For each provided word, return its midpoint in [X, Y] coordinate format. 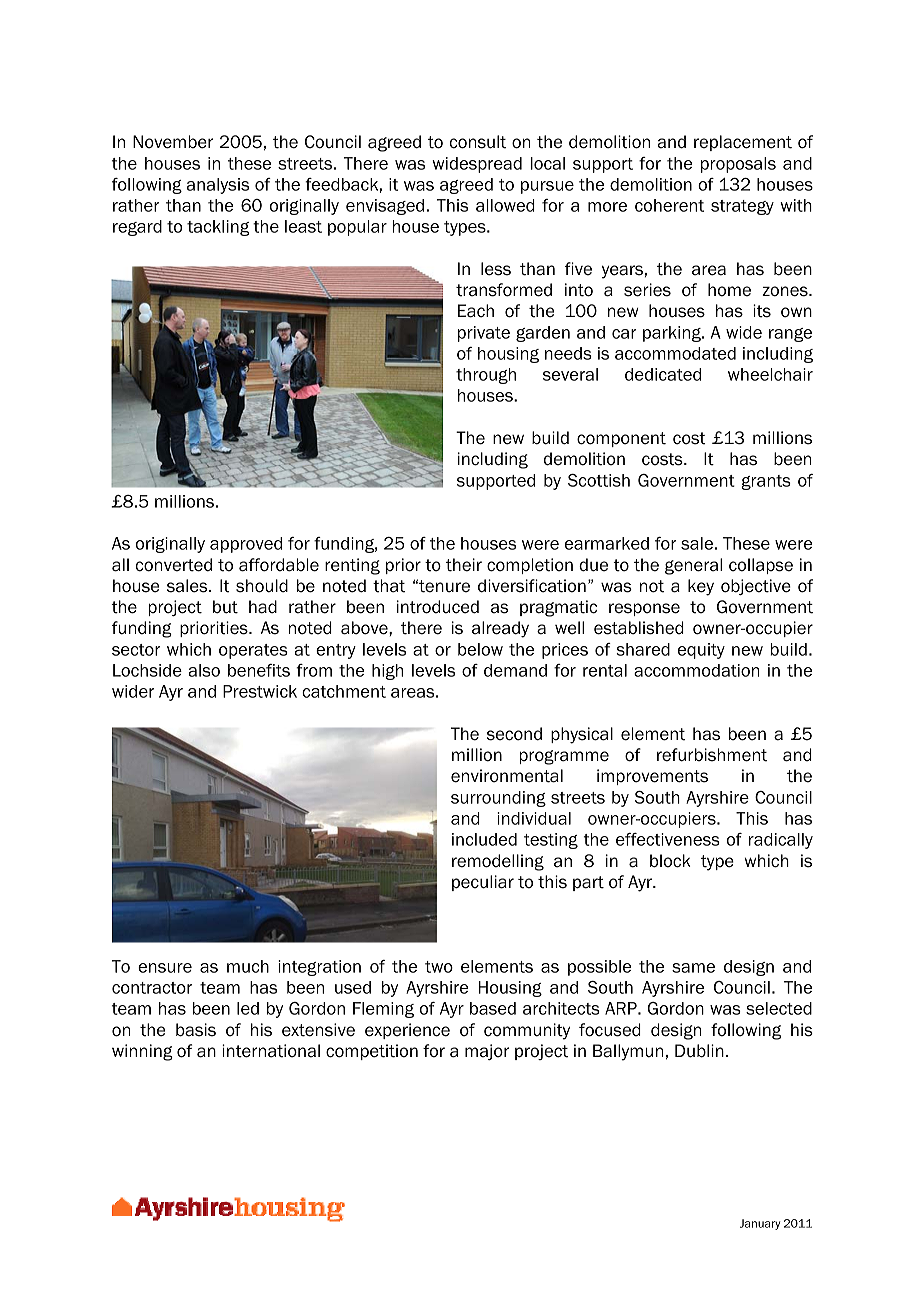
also [204, 670]
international [271, 1051]
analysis [218, 186]
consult [478, 142]
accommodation [696, 670]
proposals [738, 165]
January [760, 1224]
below [480, 649]
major [487, 1052]
